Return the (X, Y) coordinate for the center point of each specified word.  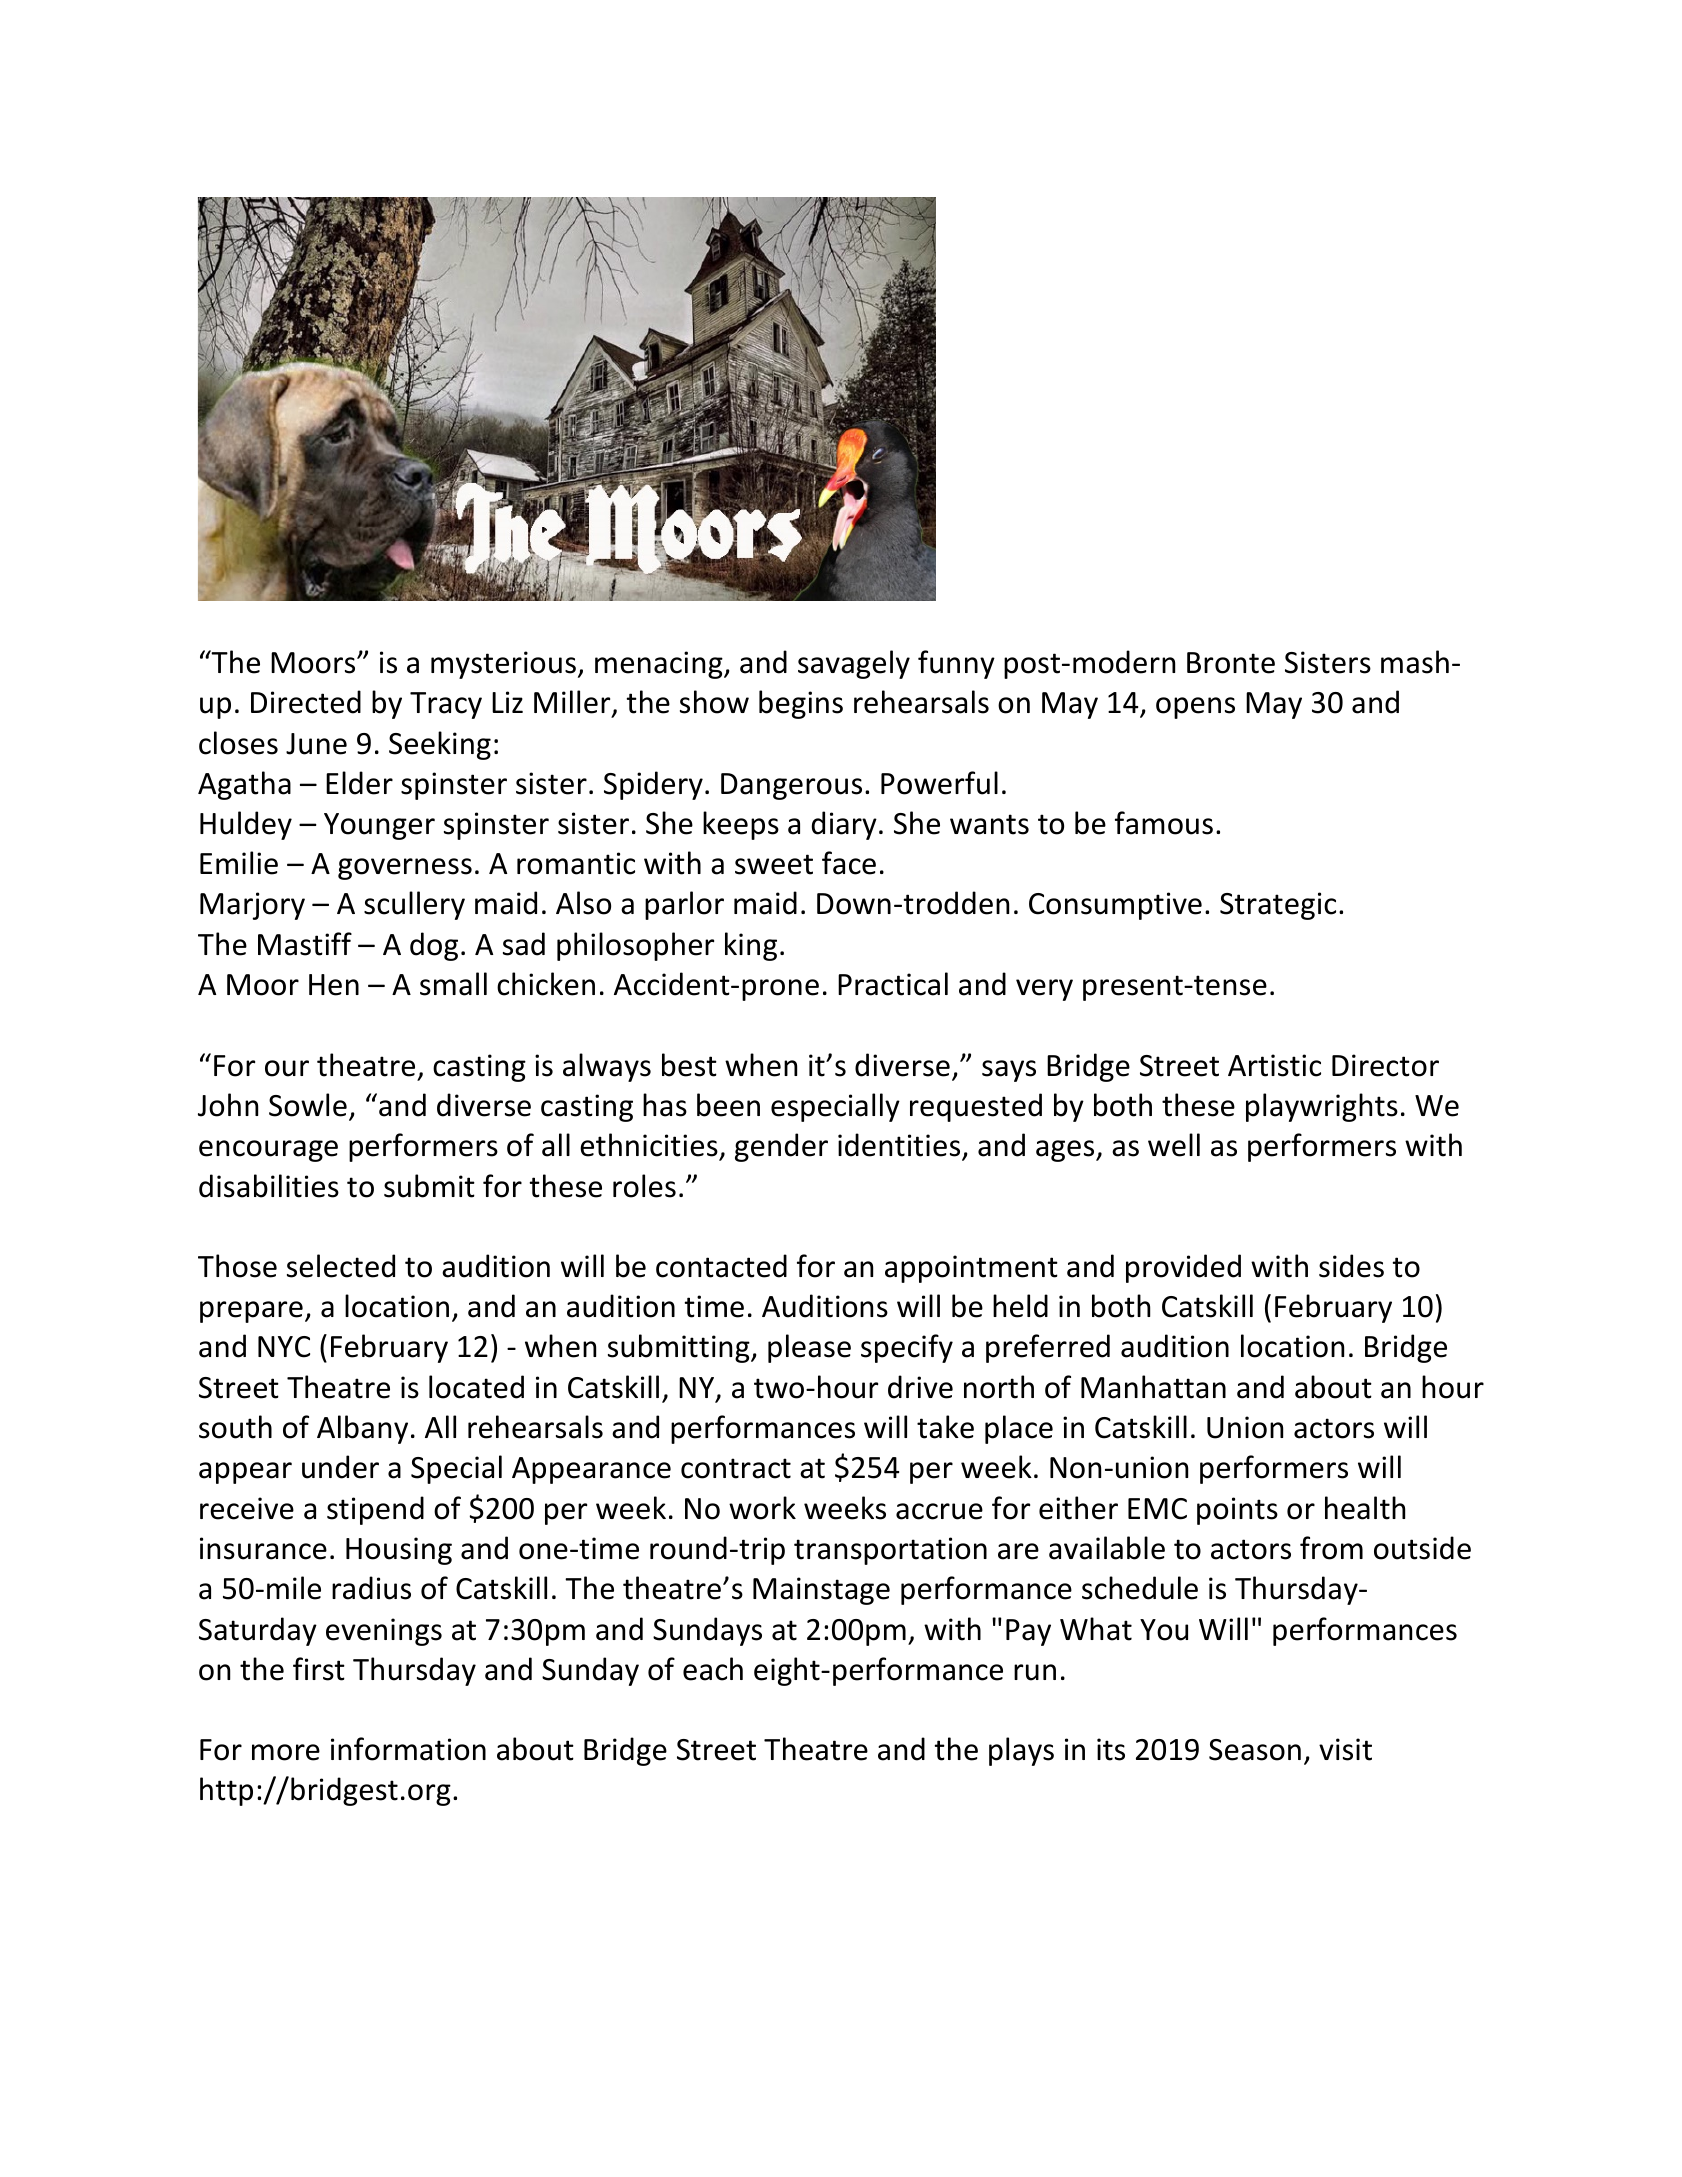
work (762, 1508)
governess (405, 869)
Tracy (446, 705)
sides (1351, 1266)
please (809, 1348)
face (849, 863)
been (728, 1105)
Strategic (1278, 906)
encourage (268, 1151)
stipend (375, 1510)
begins (801, 704)
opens (1195, 708)
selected (341, 1266)
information (408, 1749)
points (1237, 1511)
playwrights (1322, 1107)
